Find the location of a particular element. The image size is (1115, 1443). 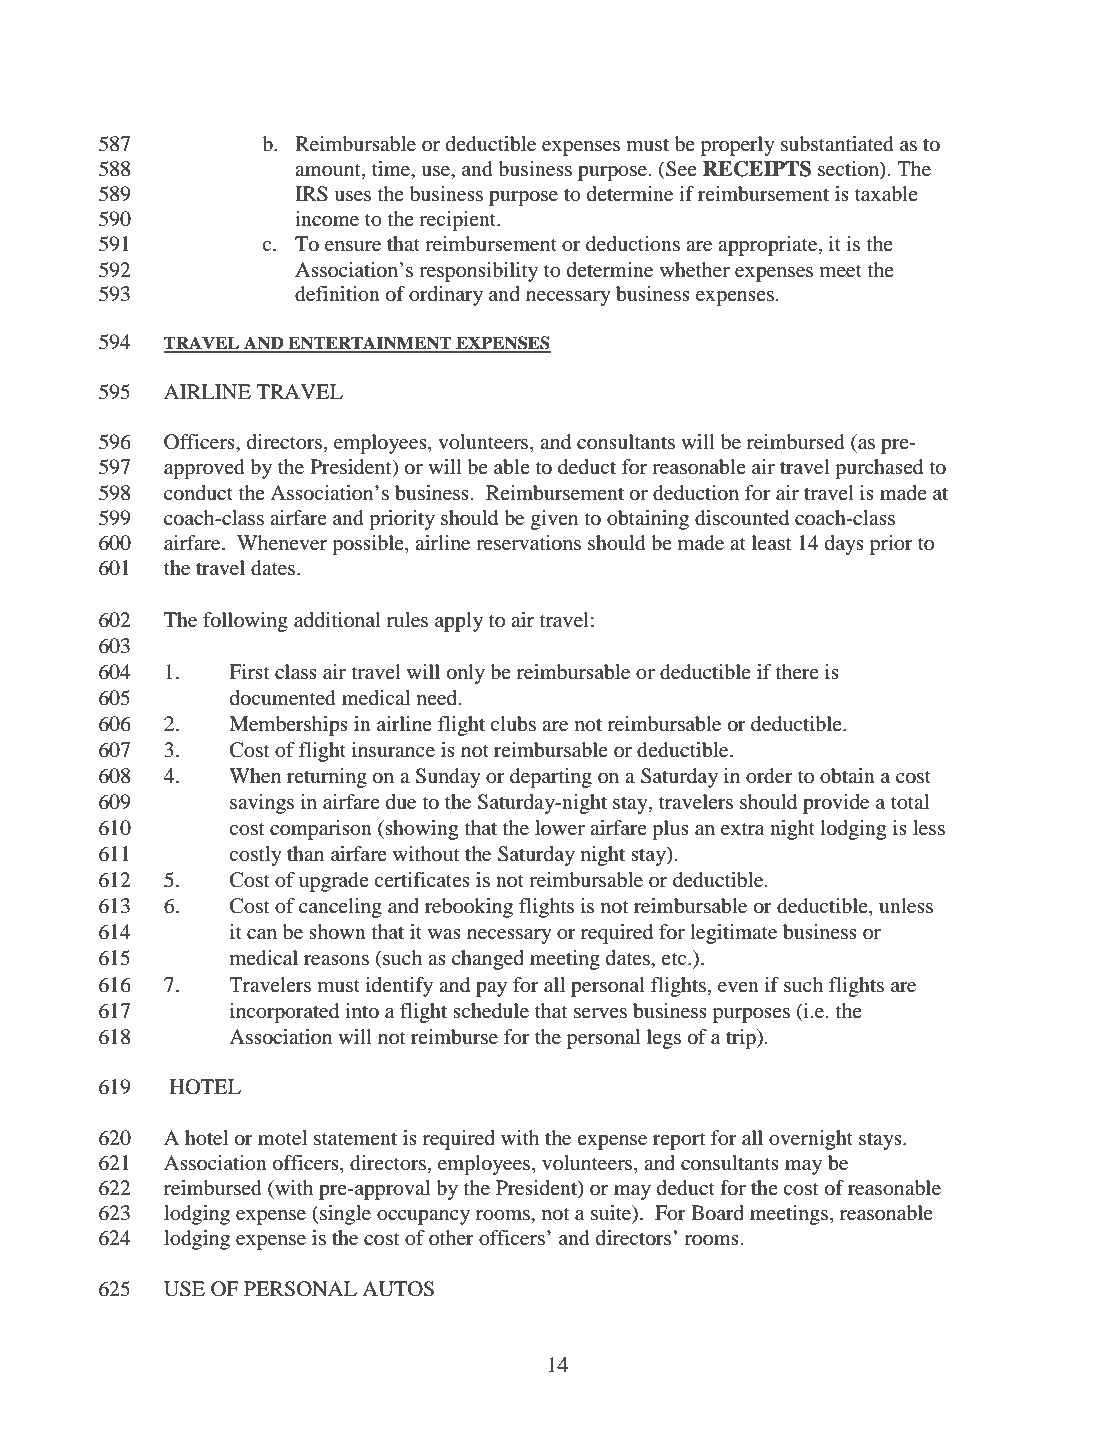

Board is located at coordinates (717, 1213).
